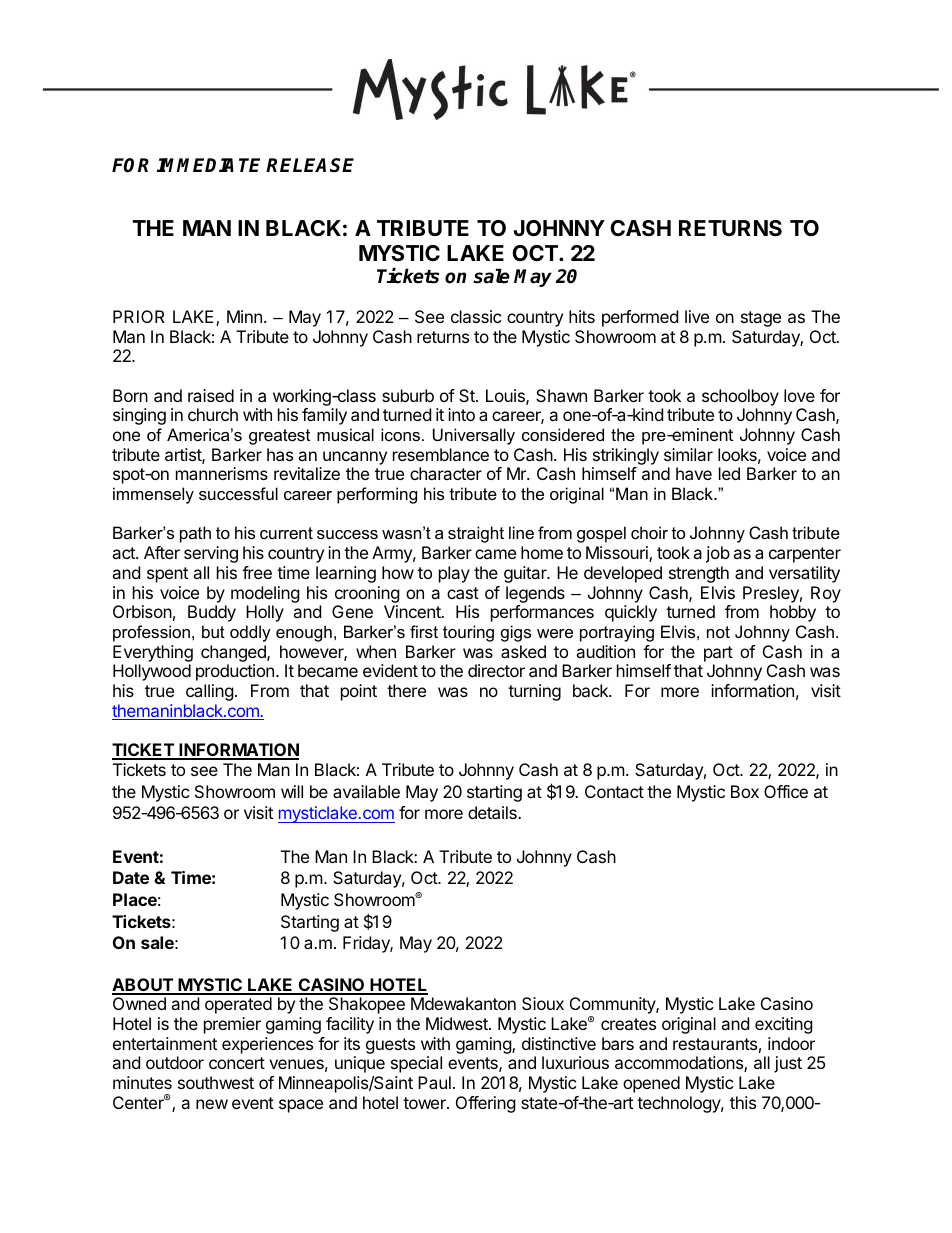 The height and width of the image is (1233, 952). I want to click on southwest, so click(216, 1082).
